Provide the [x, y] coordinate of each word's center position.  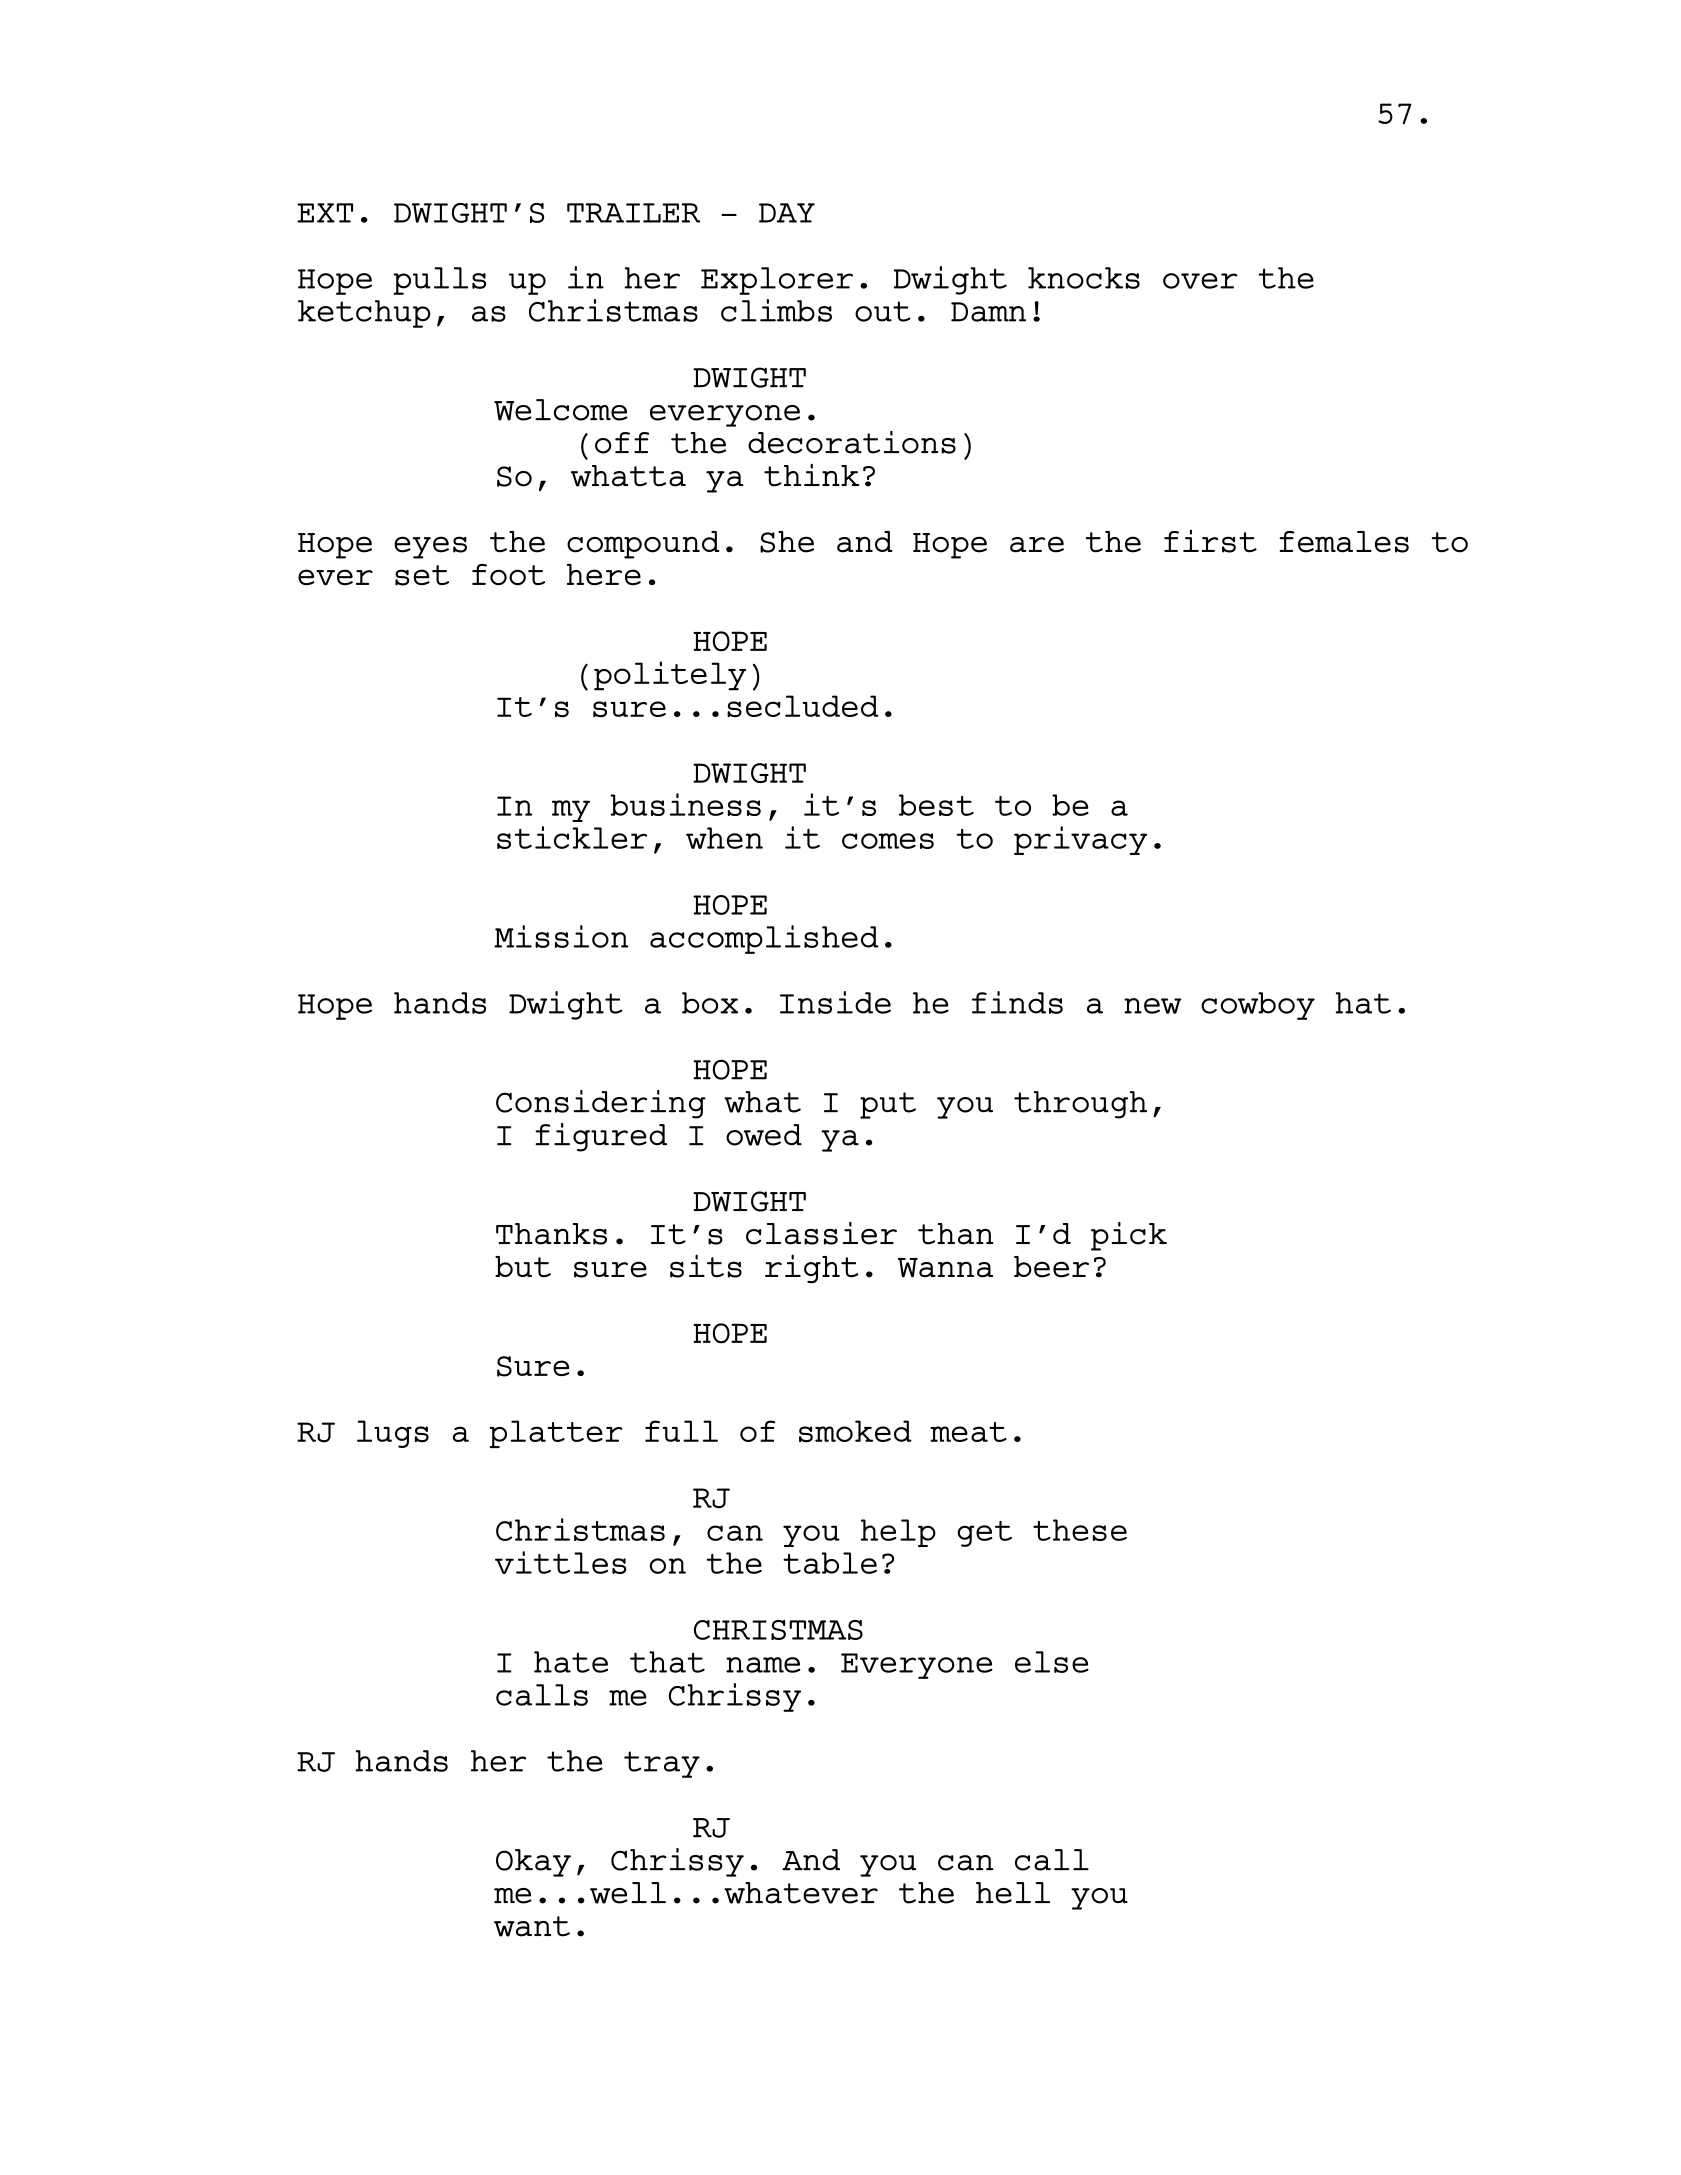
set [422, 575]
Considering [601, 1104]
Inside [835, 1002]
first [1210, 541]
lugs [393, 1434]
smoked [855, 1431]
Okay [533, 1863]
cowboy [1258, 1006]
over [1200, 281]
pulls [440, 281]
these [1080, 1530]
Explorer [777, 281]
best [936, 805]
